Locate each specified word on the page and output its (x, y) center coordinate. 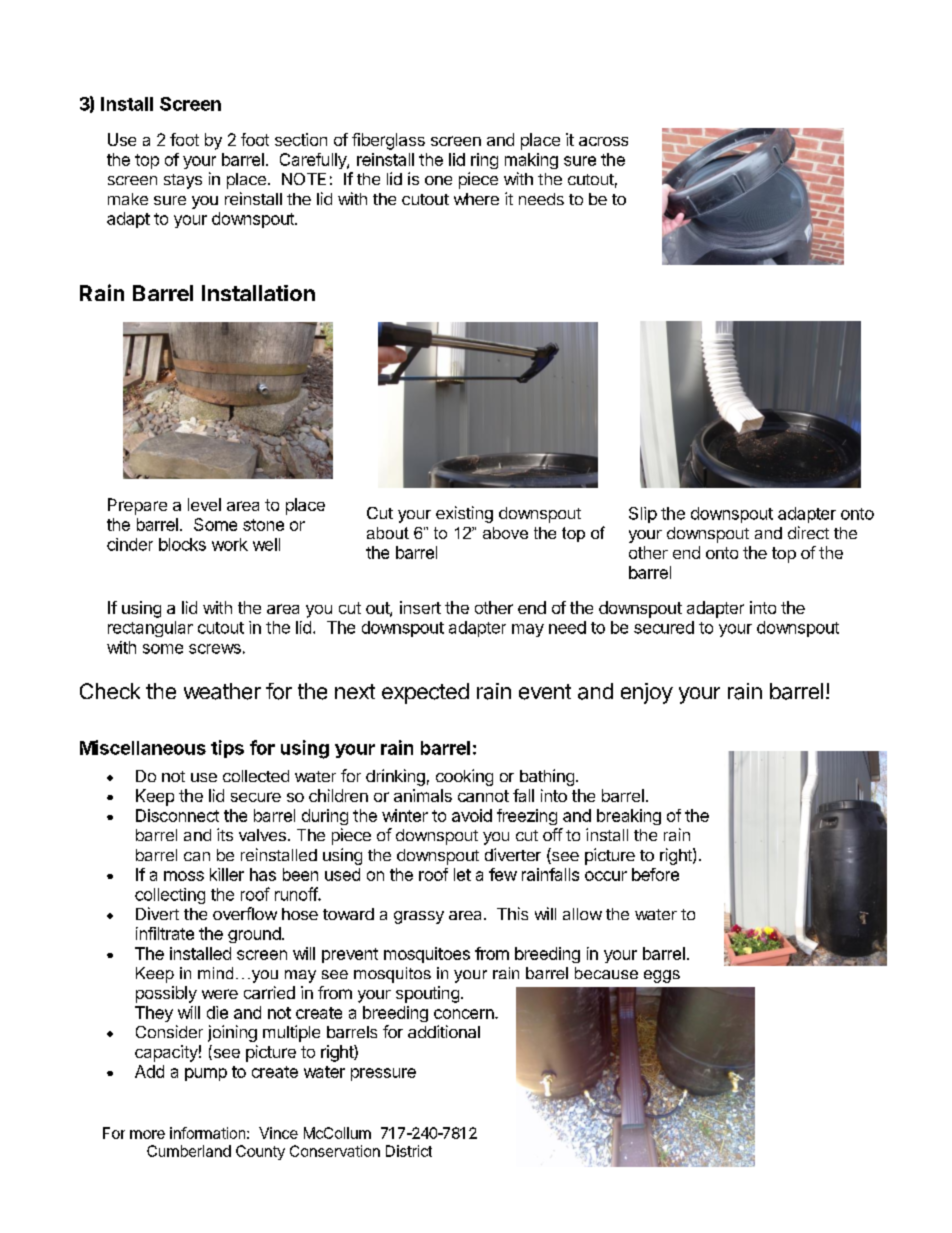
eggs (662, 976)
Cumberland (189, 1151)
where (476, 199)
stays (183, 181)
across (603, 141)
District (409, 1151)
